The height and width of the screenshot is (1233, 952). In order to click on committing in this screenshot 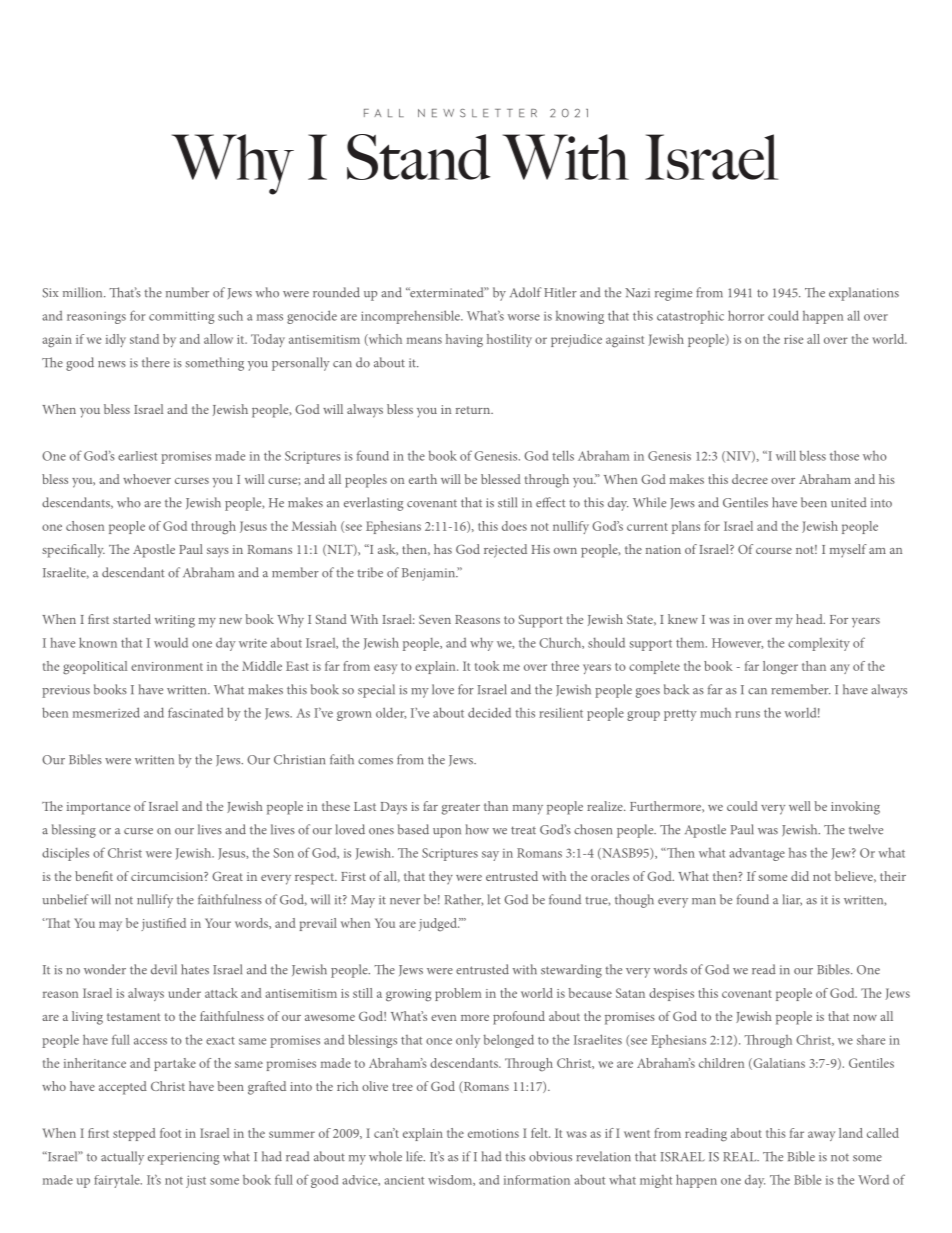, I will do `click(181, 317)`.
